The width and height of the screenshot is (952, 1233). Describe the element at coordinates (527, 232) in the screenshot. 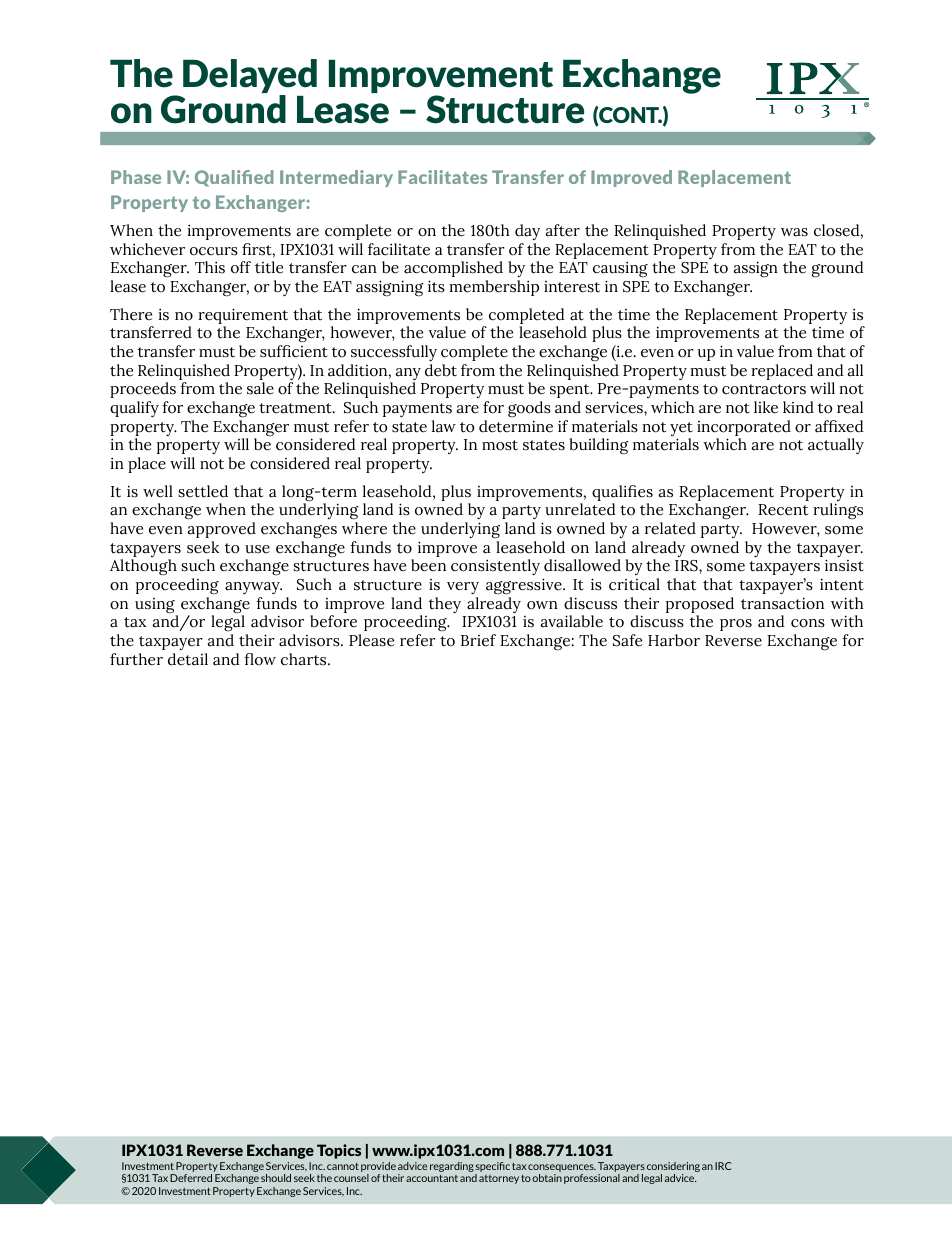

I see `day` at that location.
